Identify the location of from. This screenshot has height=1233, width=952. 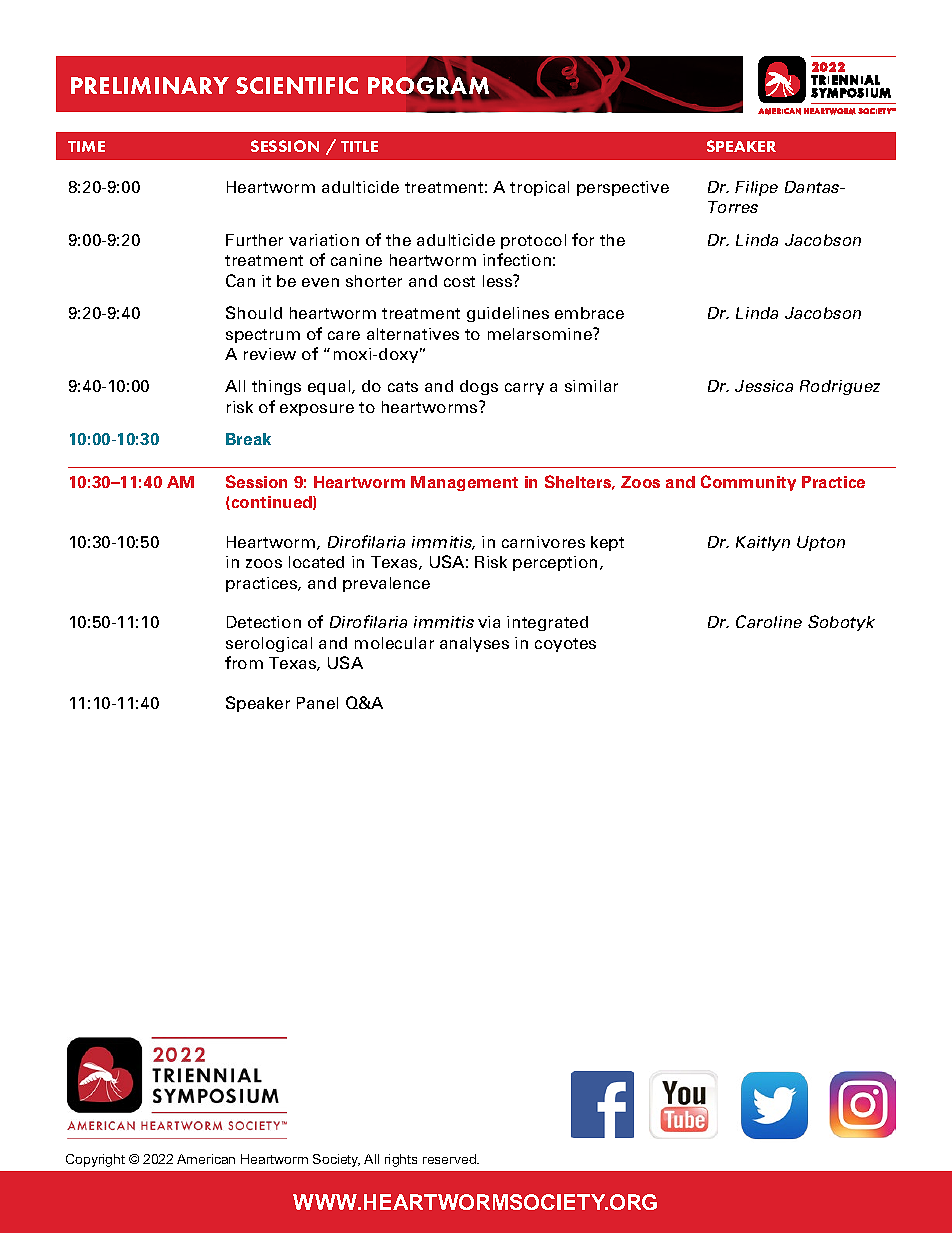
(244, 662).
